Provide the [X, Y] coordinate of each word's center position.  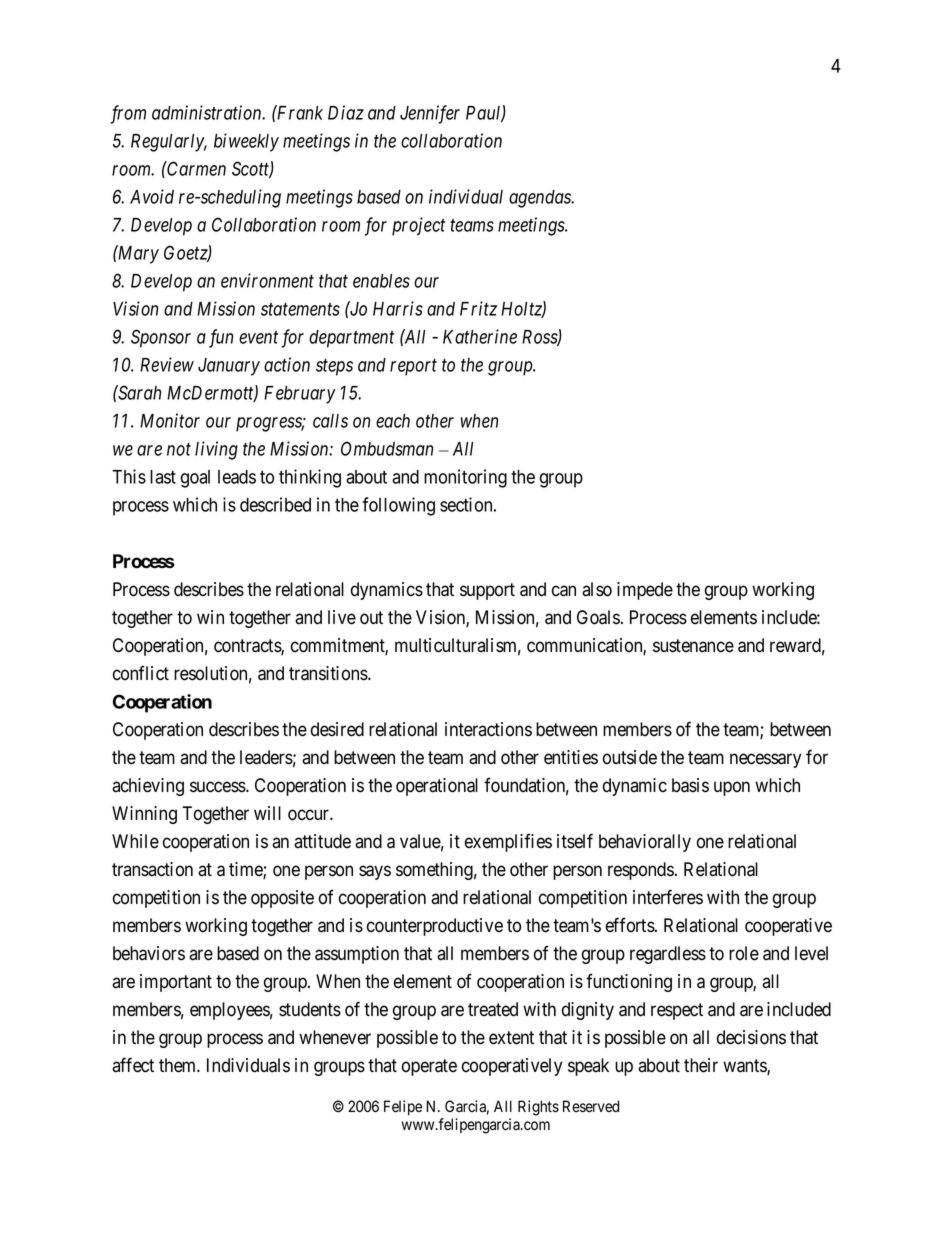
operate [429, 1067]
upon [732, 788]
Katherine [480, 336]
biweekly [246, 142]
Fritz [478, 308]
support [487, 591]
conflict [141, 673]
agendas [541, 199]
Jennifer [430, 114]
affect [133, 1065]
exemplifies [508, 842]
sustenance [693, 646]
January [229, 367]
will [267, 813]
